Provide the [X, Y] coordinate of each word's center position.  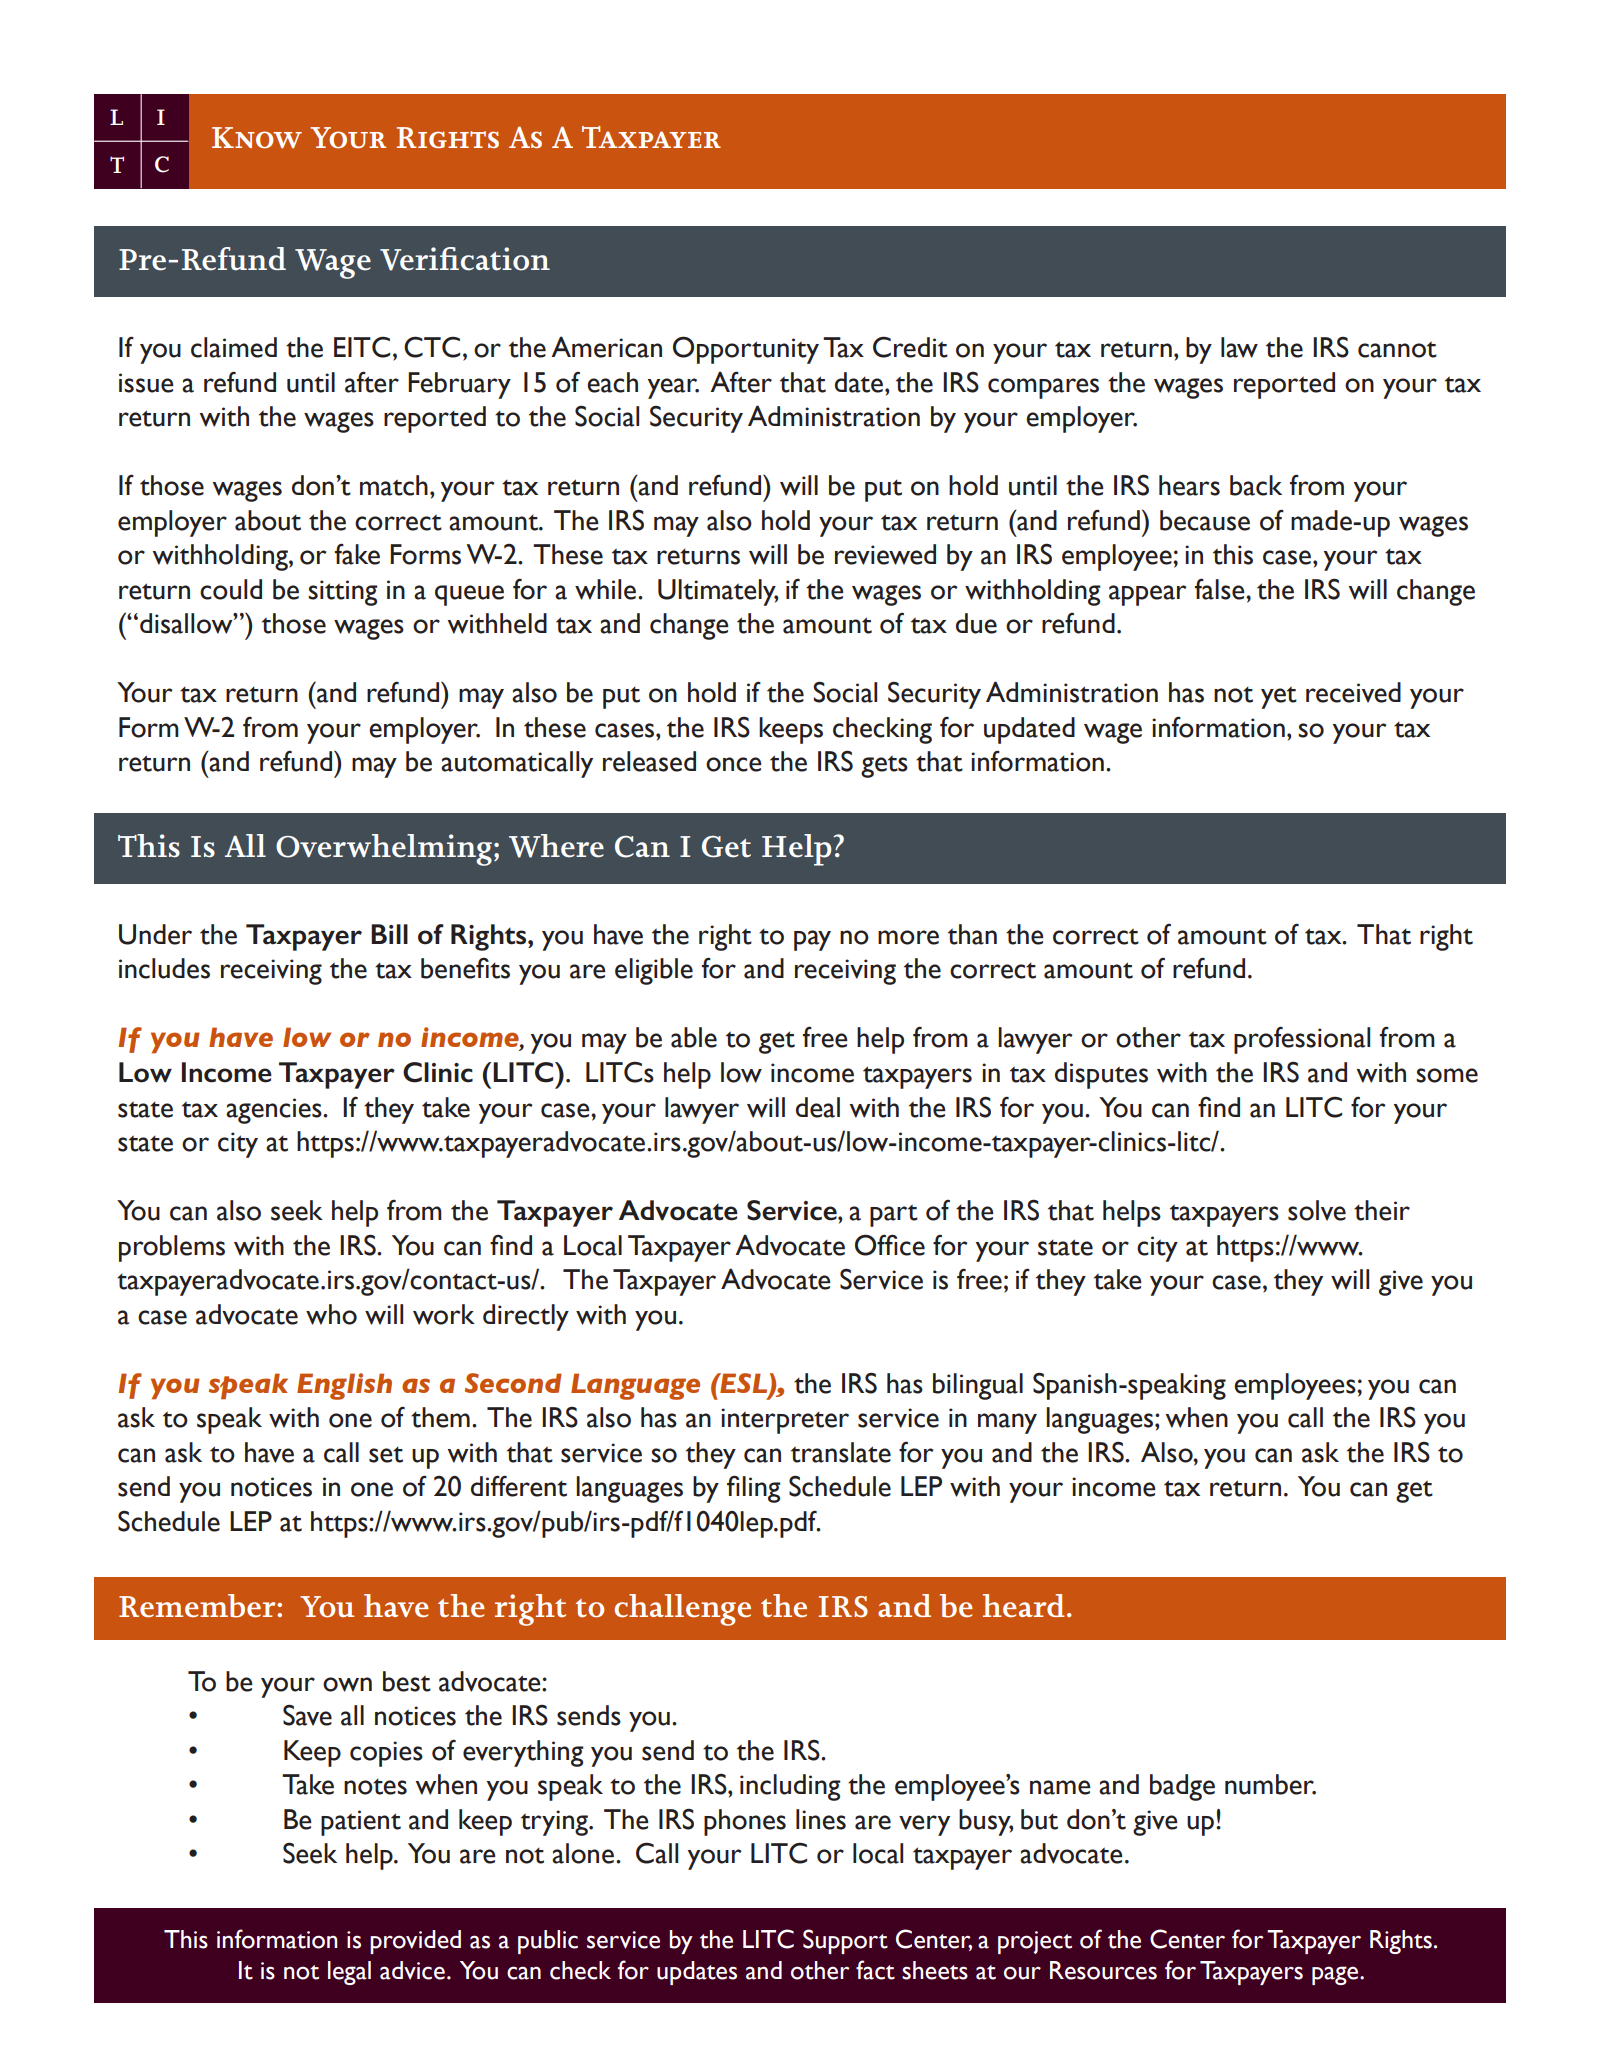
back [1256, 485]
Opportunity [746, 350]
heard [1023, 1605]
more [908, 937]
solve [1317, 1210]
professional [1302, 1040]
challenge [682, 1610]
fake [357, 554]
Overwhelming [384, 850]
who [331, 1314]
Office [890, 1245]
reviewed [885, 554]
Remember [198, 1606]
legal [349, 1973]
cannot [1397, 349]
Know [257, 138]
